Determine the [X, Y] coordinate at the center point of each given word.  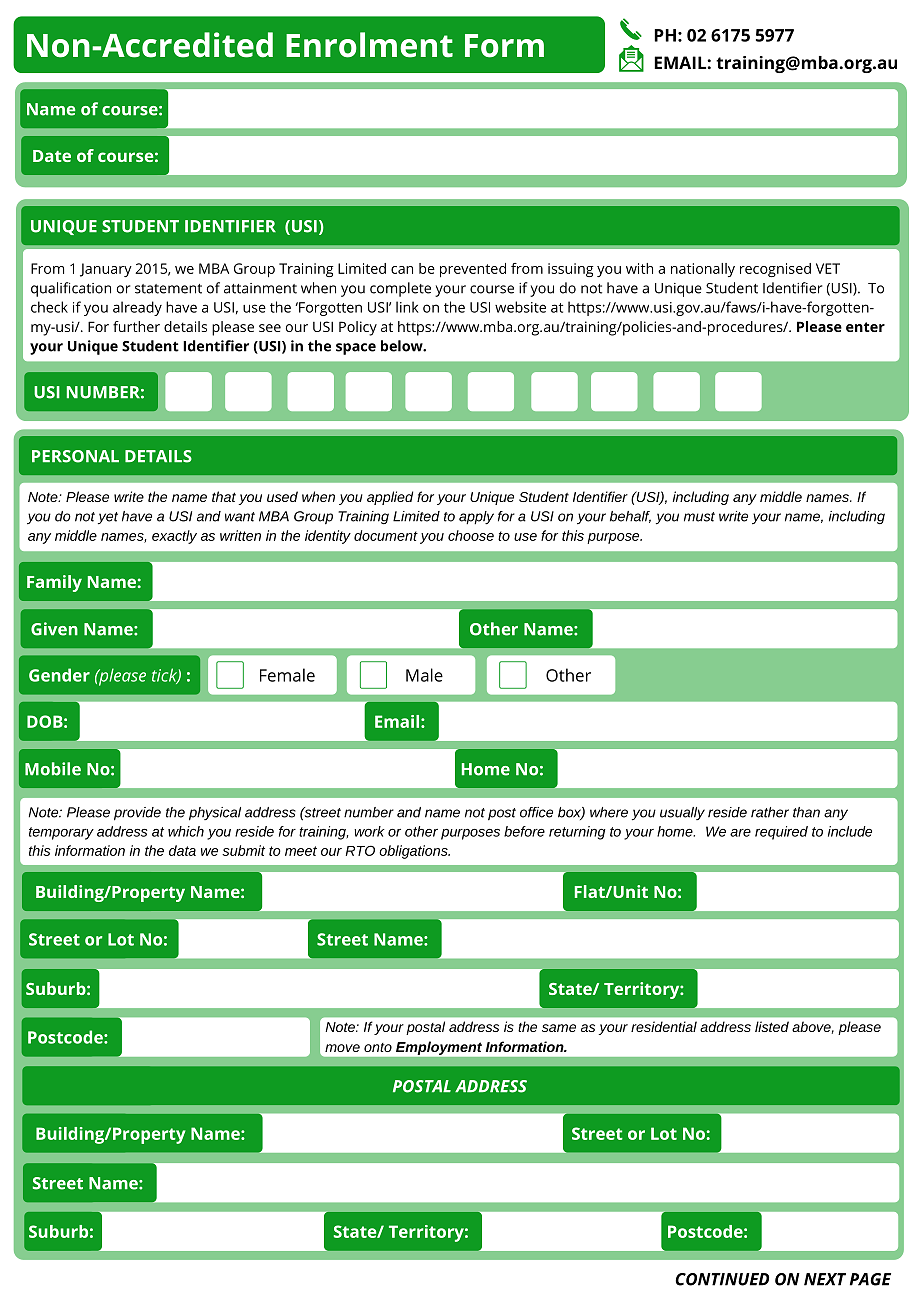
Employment [439, 1048]
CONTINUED [722, 1279]
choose [471, 535]
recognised [775, 270]
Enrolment [369, 45]
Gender [59, 675]
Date [52, 156]
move [342, 1048]
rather [770, 812]
